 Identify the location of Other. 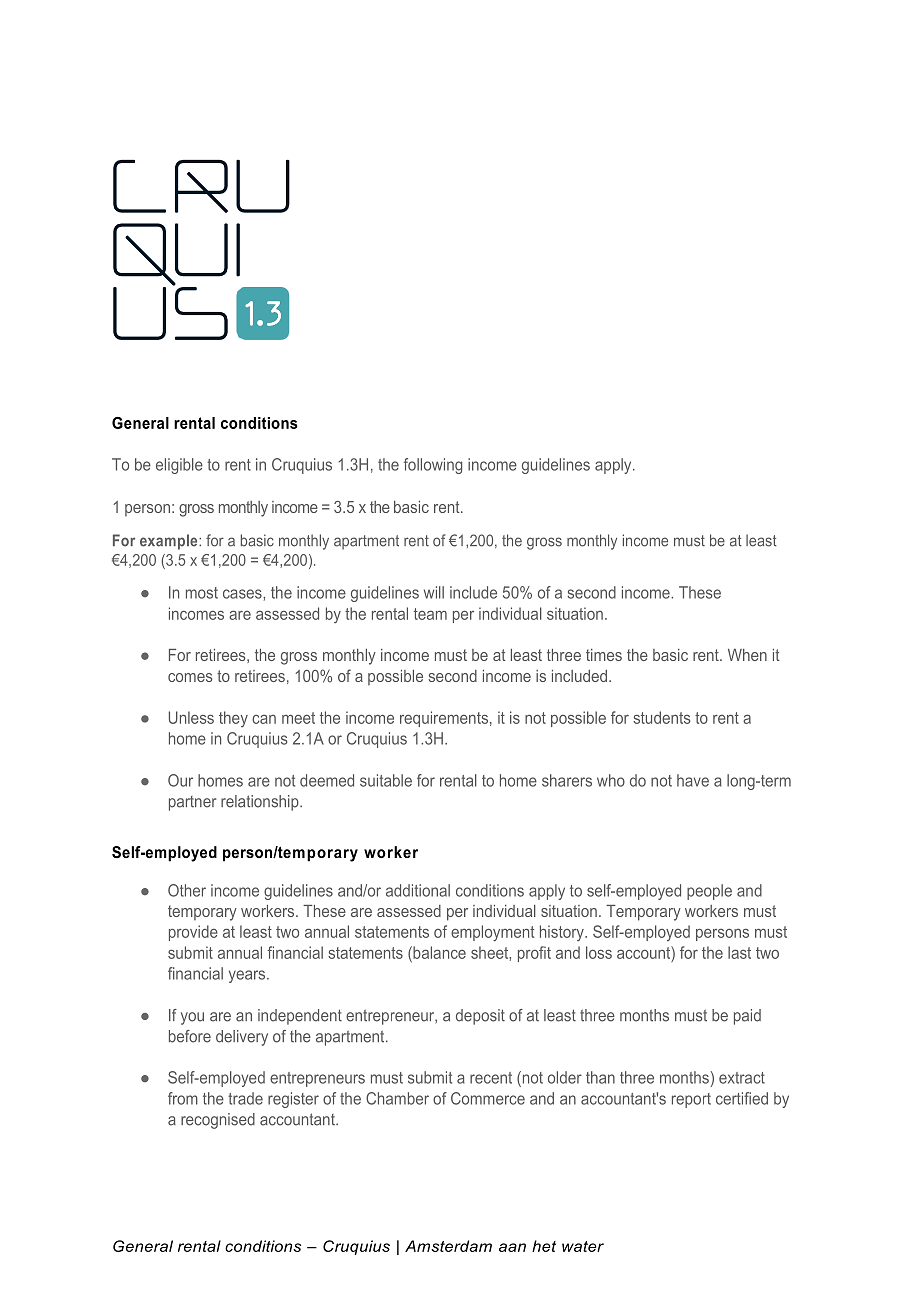
(187, 890).
